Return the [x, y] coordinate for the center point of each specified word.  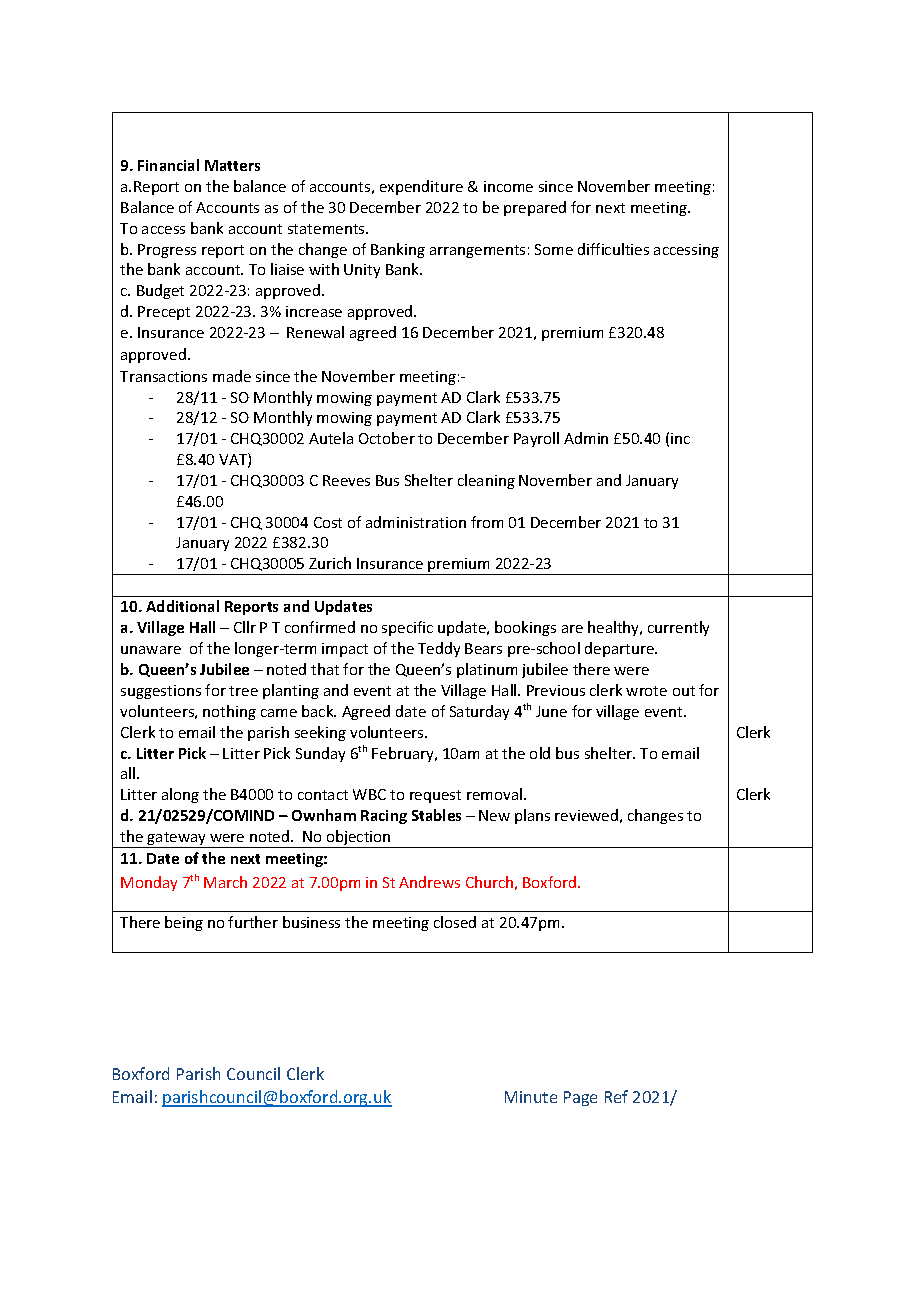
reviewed [586, 815]
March [225, 882]
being [184, 923]
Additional [182, 606]
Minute [531, 1097]
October [387, 438]
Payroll [536, 439]
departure [620, 649]
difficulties [613, 249]
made [232, 376]
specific [407, 628]
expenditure [421, 187]
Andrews [429, 882]
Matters [232, 165]
